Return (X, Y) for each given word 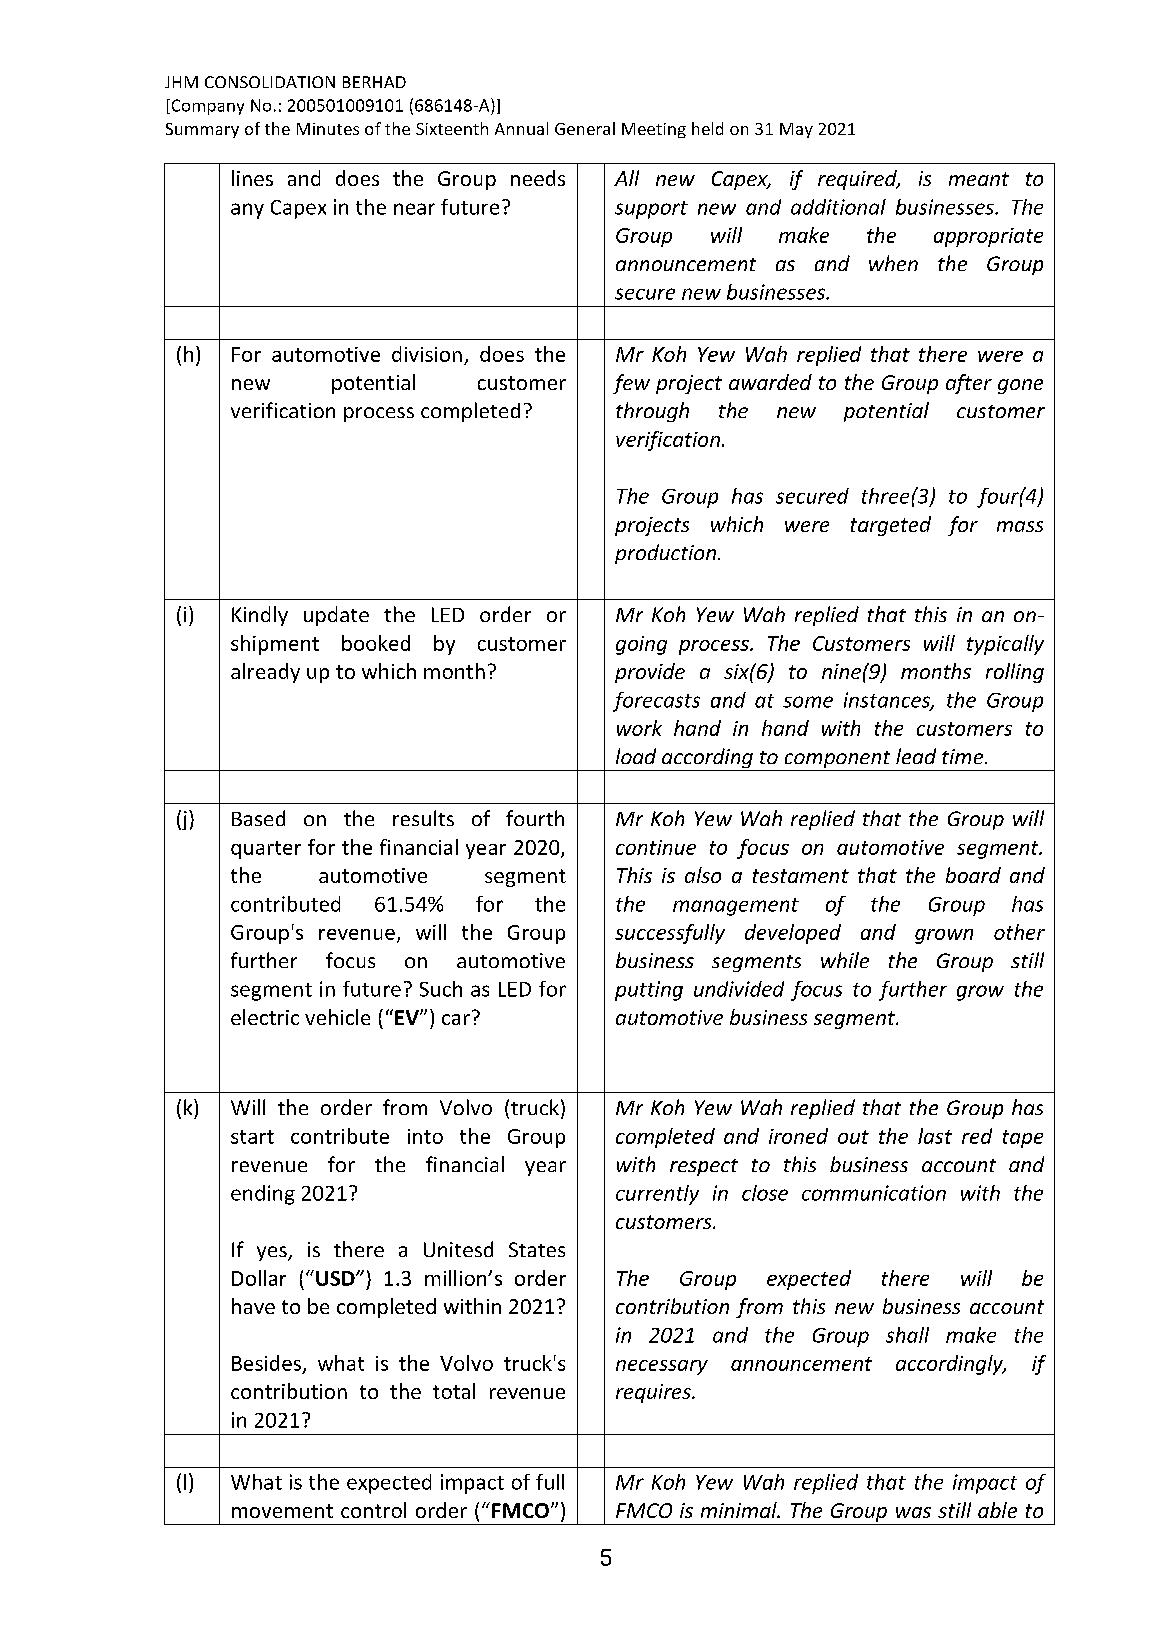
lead (916, 756)
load (636, 756)
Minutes (328, 129)
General (585, 128)
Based (258, 818)
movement (282, 1511)
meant (979, 179)
